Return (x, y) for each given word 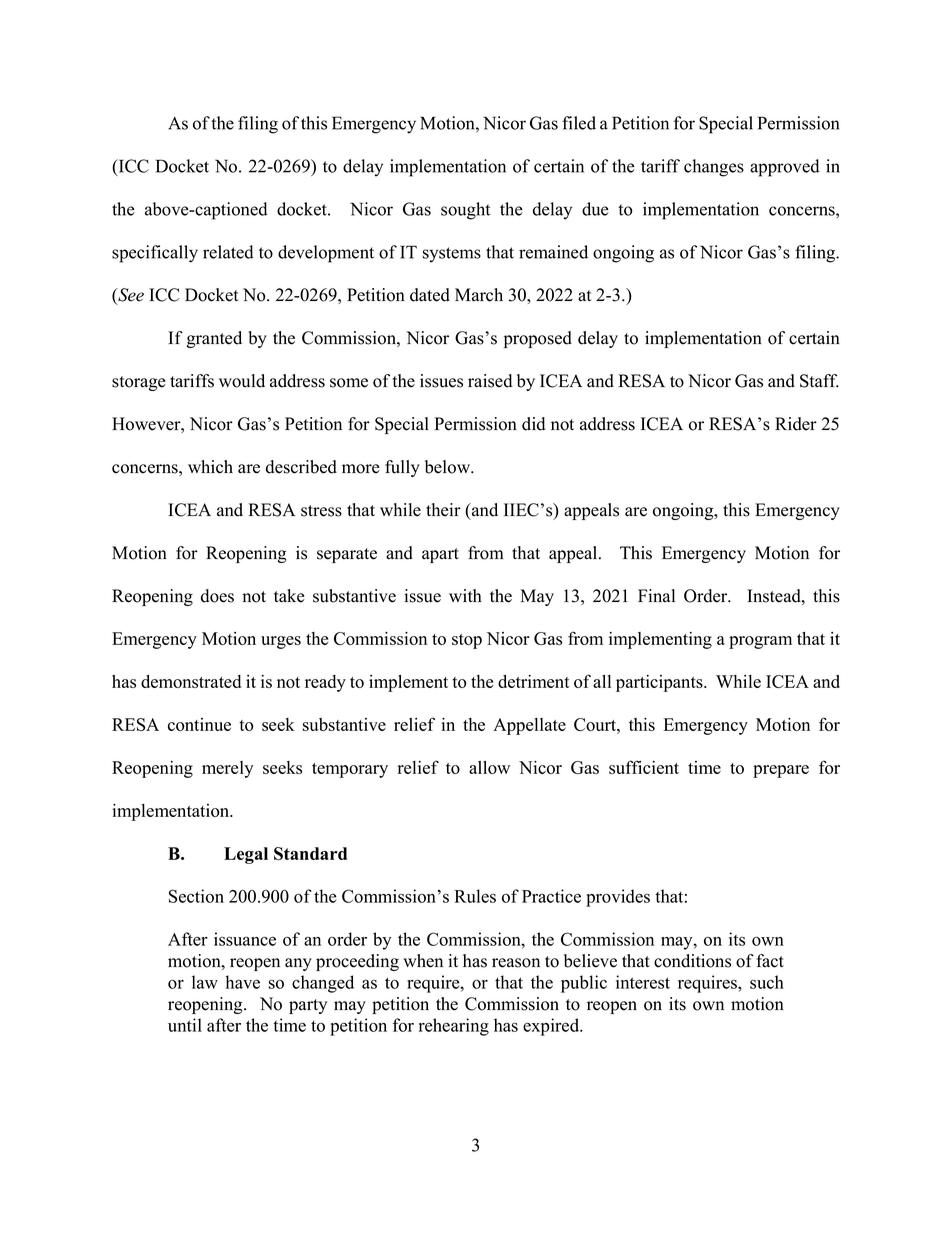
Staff (819, 381)
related (228, 252)
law (205, 982)
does (217, 596)
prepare (781, 771)
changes (714, 168)
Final (656, 595)
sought (465, 211)
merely (227, 769)
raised (490, 381)
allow (489, 767)
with (465, 595)
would (242, 381)
